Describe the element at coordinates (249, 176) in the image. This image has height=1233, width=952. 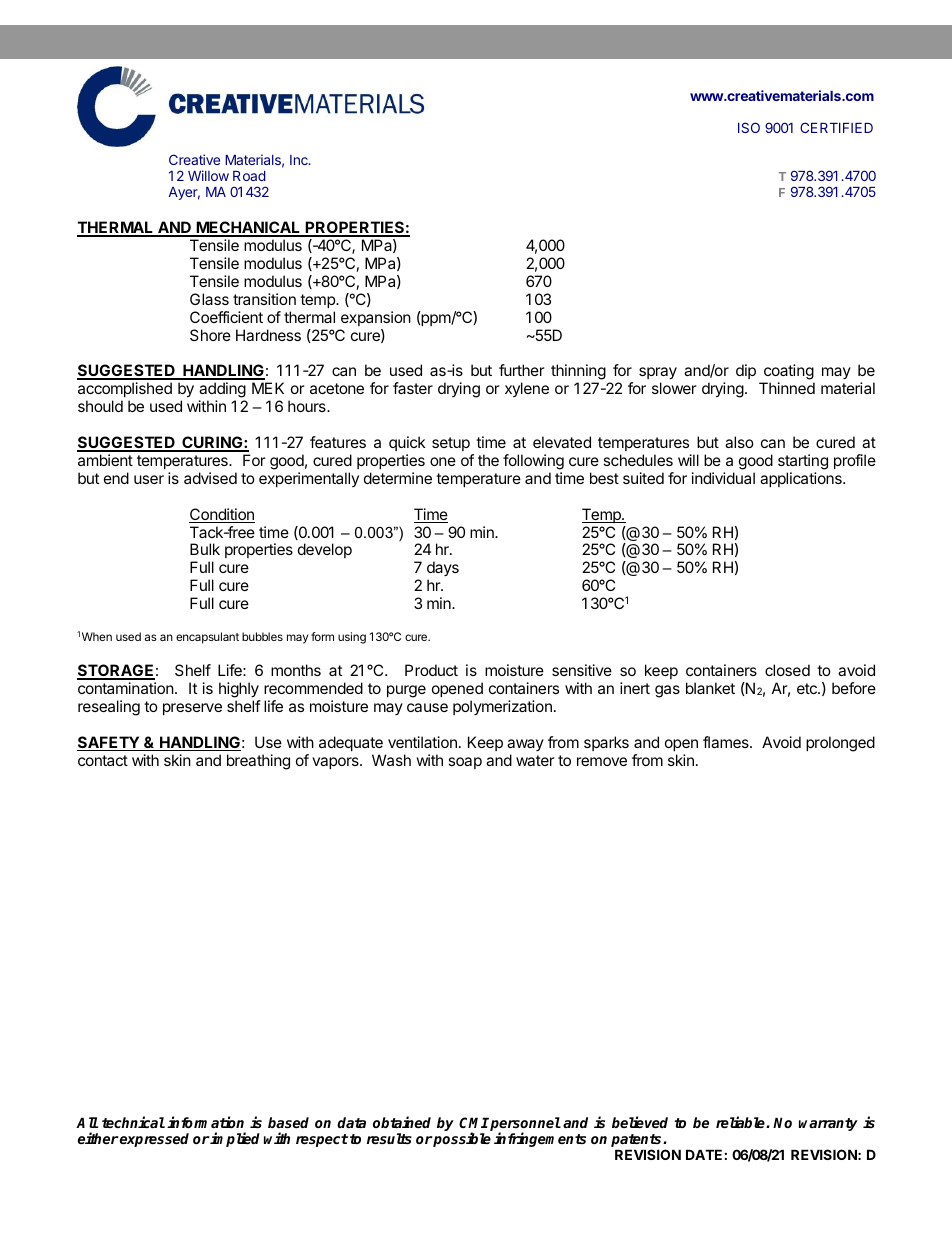
I see `Road` at that location.
